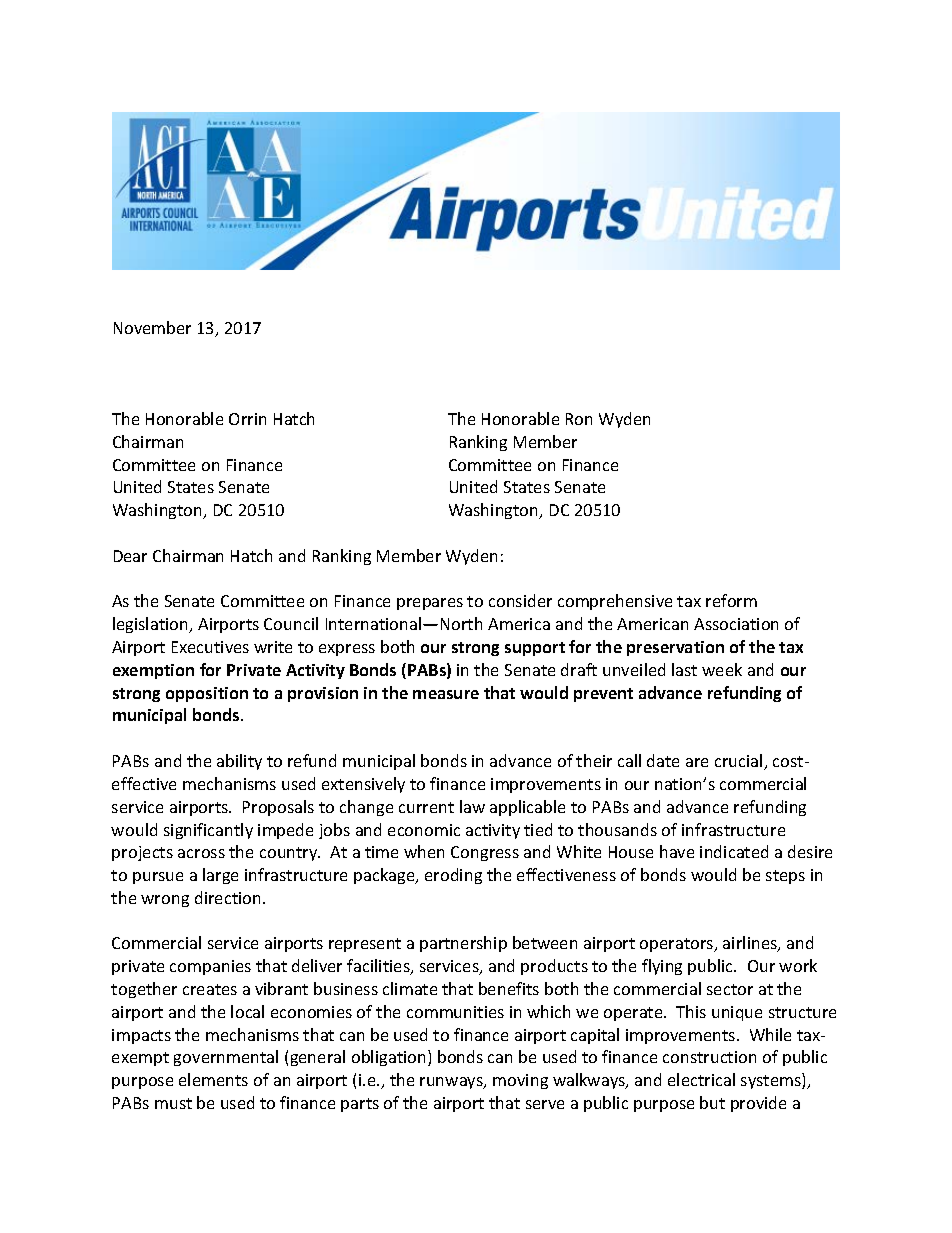 This screenshot has height=1233, width=952. Describe the element at coordinates (152, 327) in the screenshot. I see `November` at that location.
